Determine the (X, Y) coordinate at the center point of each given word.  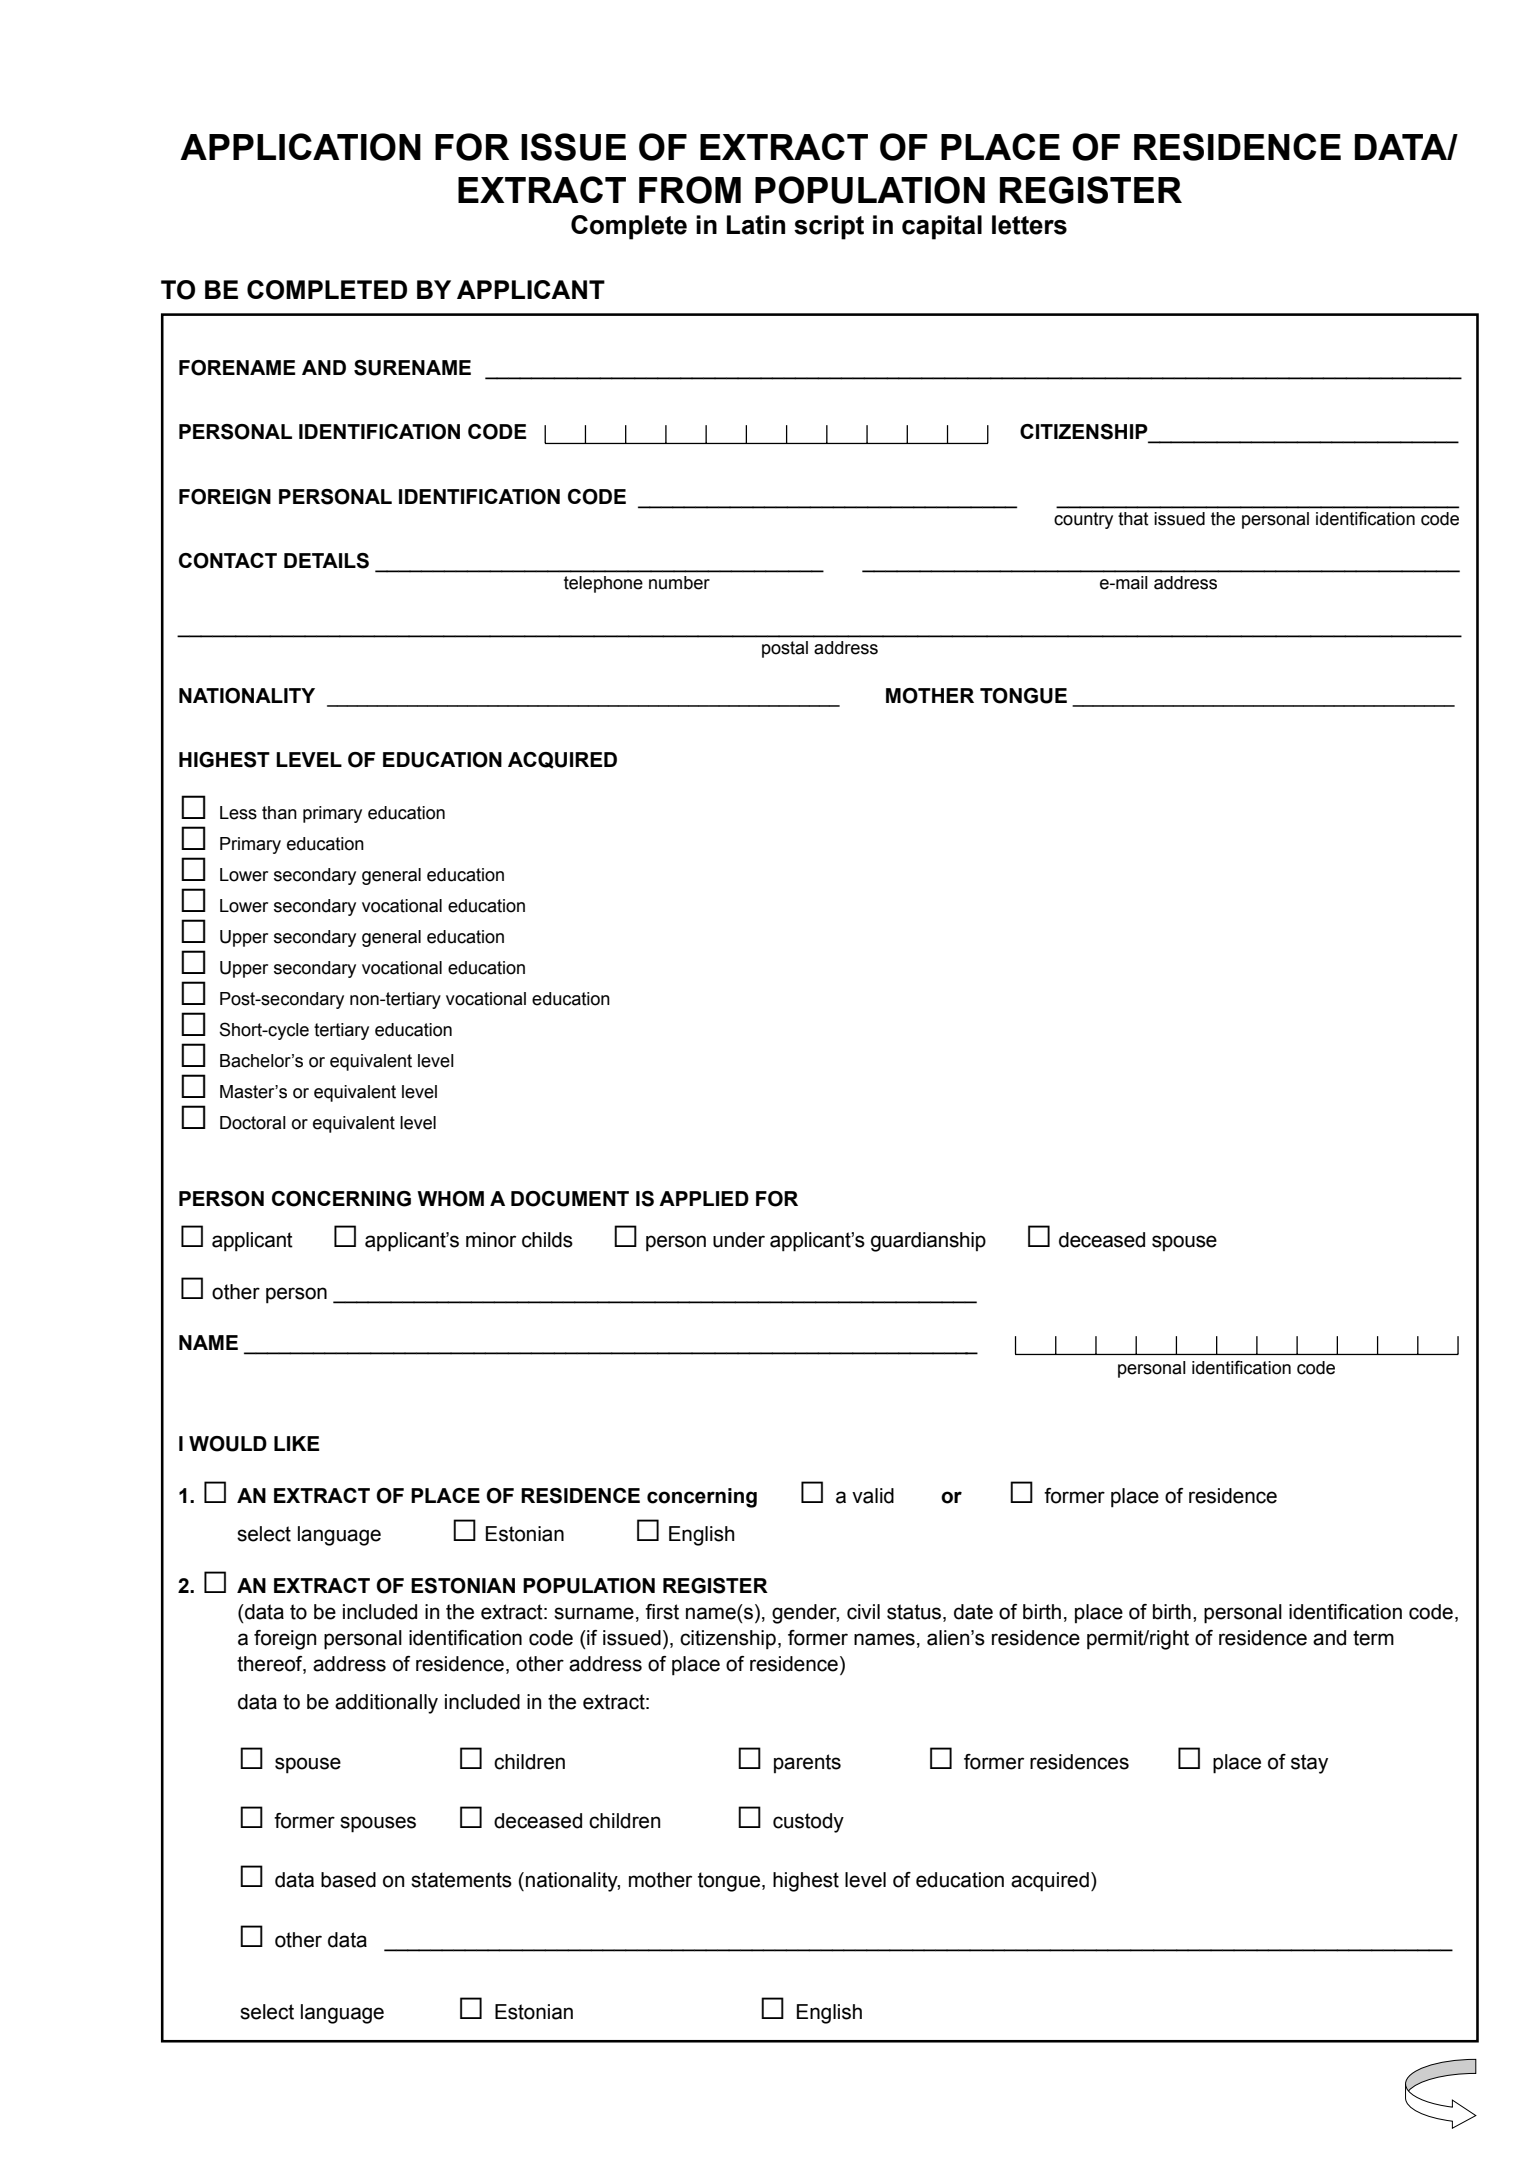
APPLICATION (300, 147)
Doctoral (253, 1123)
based (348, 1880)
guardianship (928, 1242)
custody (808, 1823)
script (829, 227)
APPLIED (704, 1198)
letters (1029, 225)
